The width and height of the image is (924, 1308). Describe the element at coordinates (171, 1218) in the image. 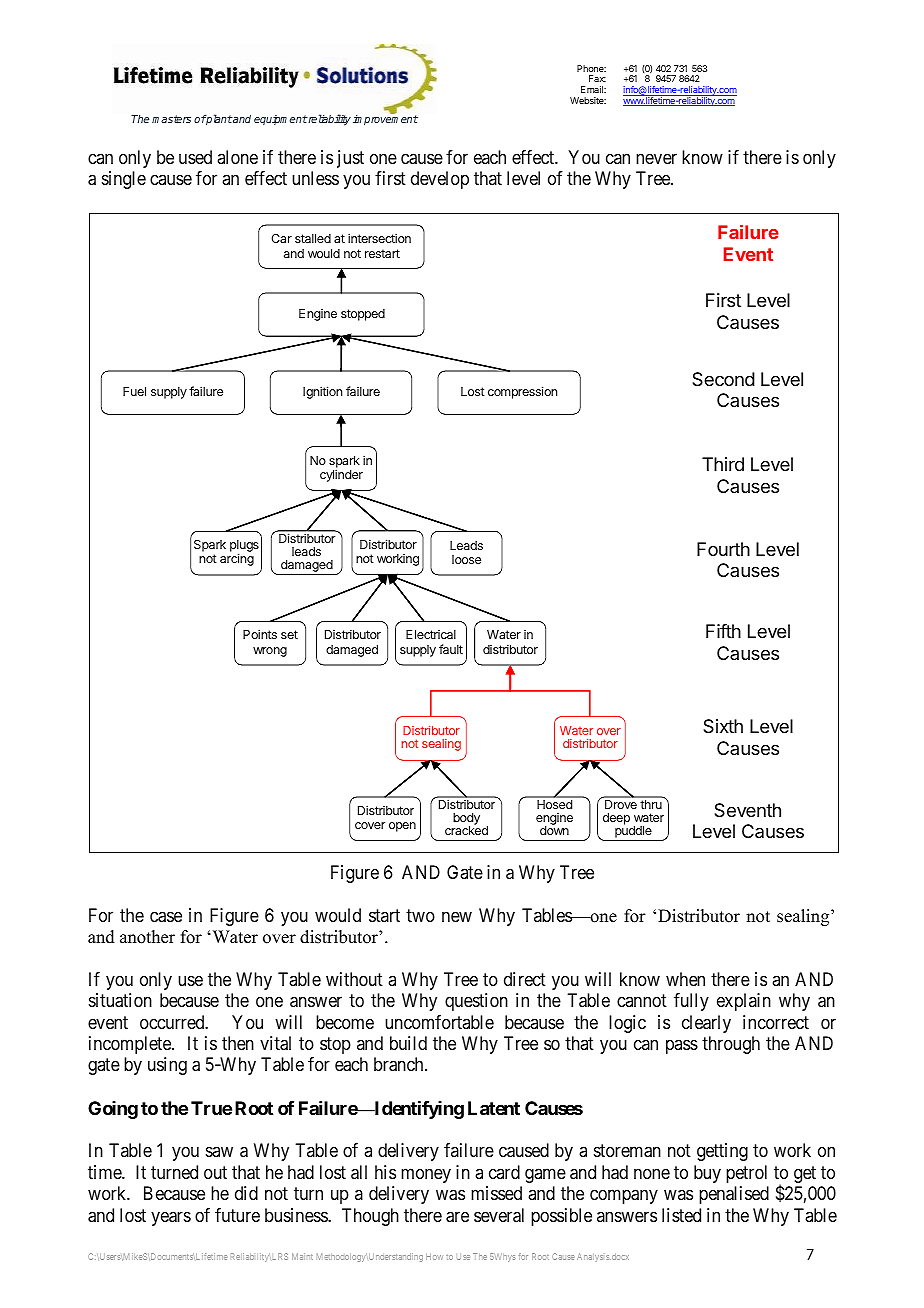

I see `years` at that location.
